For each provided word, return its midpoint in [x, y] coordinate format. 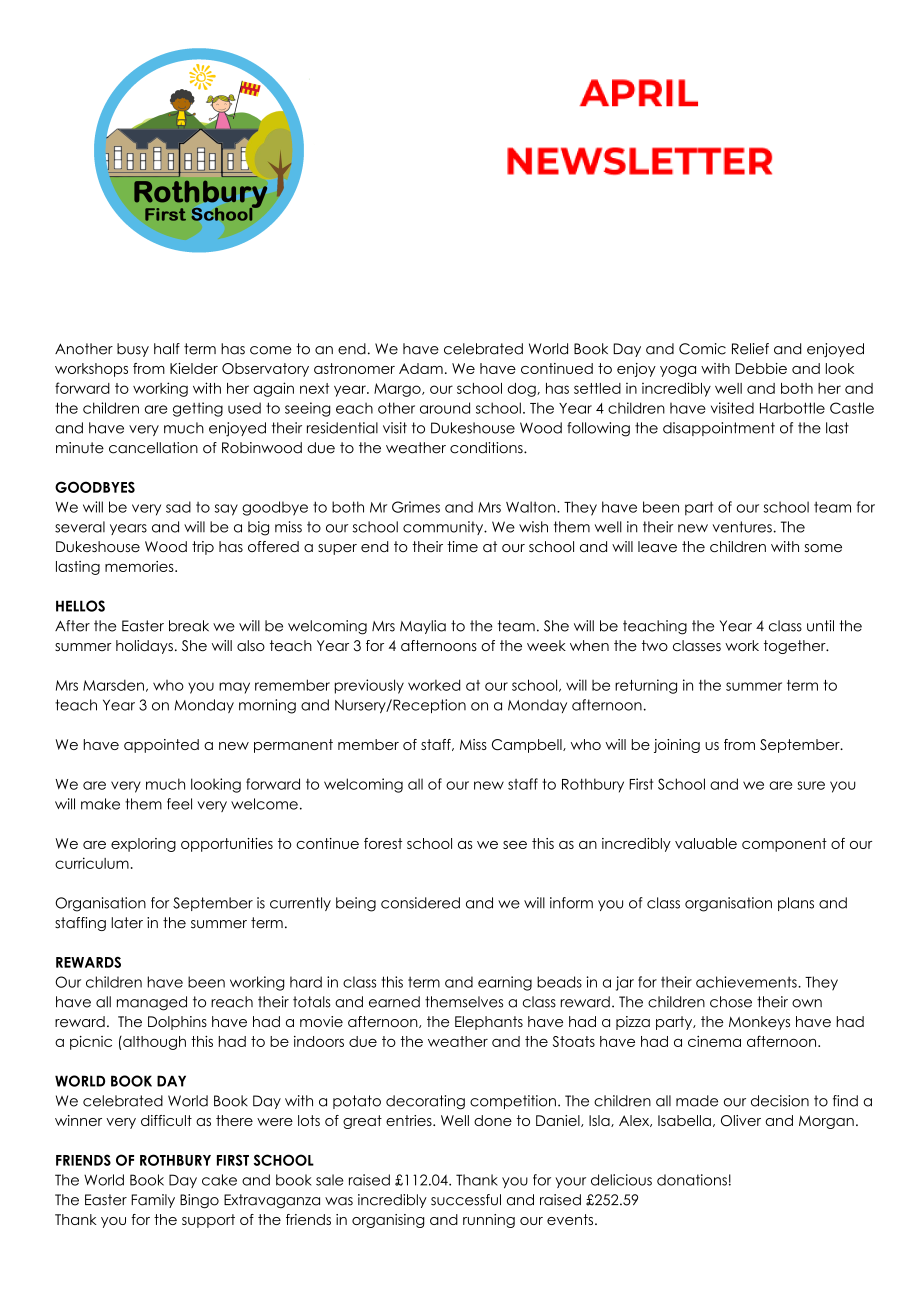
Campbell [528, 746]
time [462, 547]
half [167, 349]
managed [152, 1003]
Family [153, 1201]
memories [140, 566]
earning [505, 983]
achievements [747, 982]
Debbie [761, 368]
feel [179, 804]
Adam [421, 368]
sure [811, 785]
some [823, 548]
